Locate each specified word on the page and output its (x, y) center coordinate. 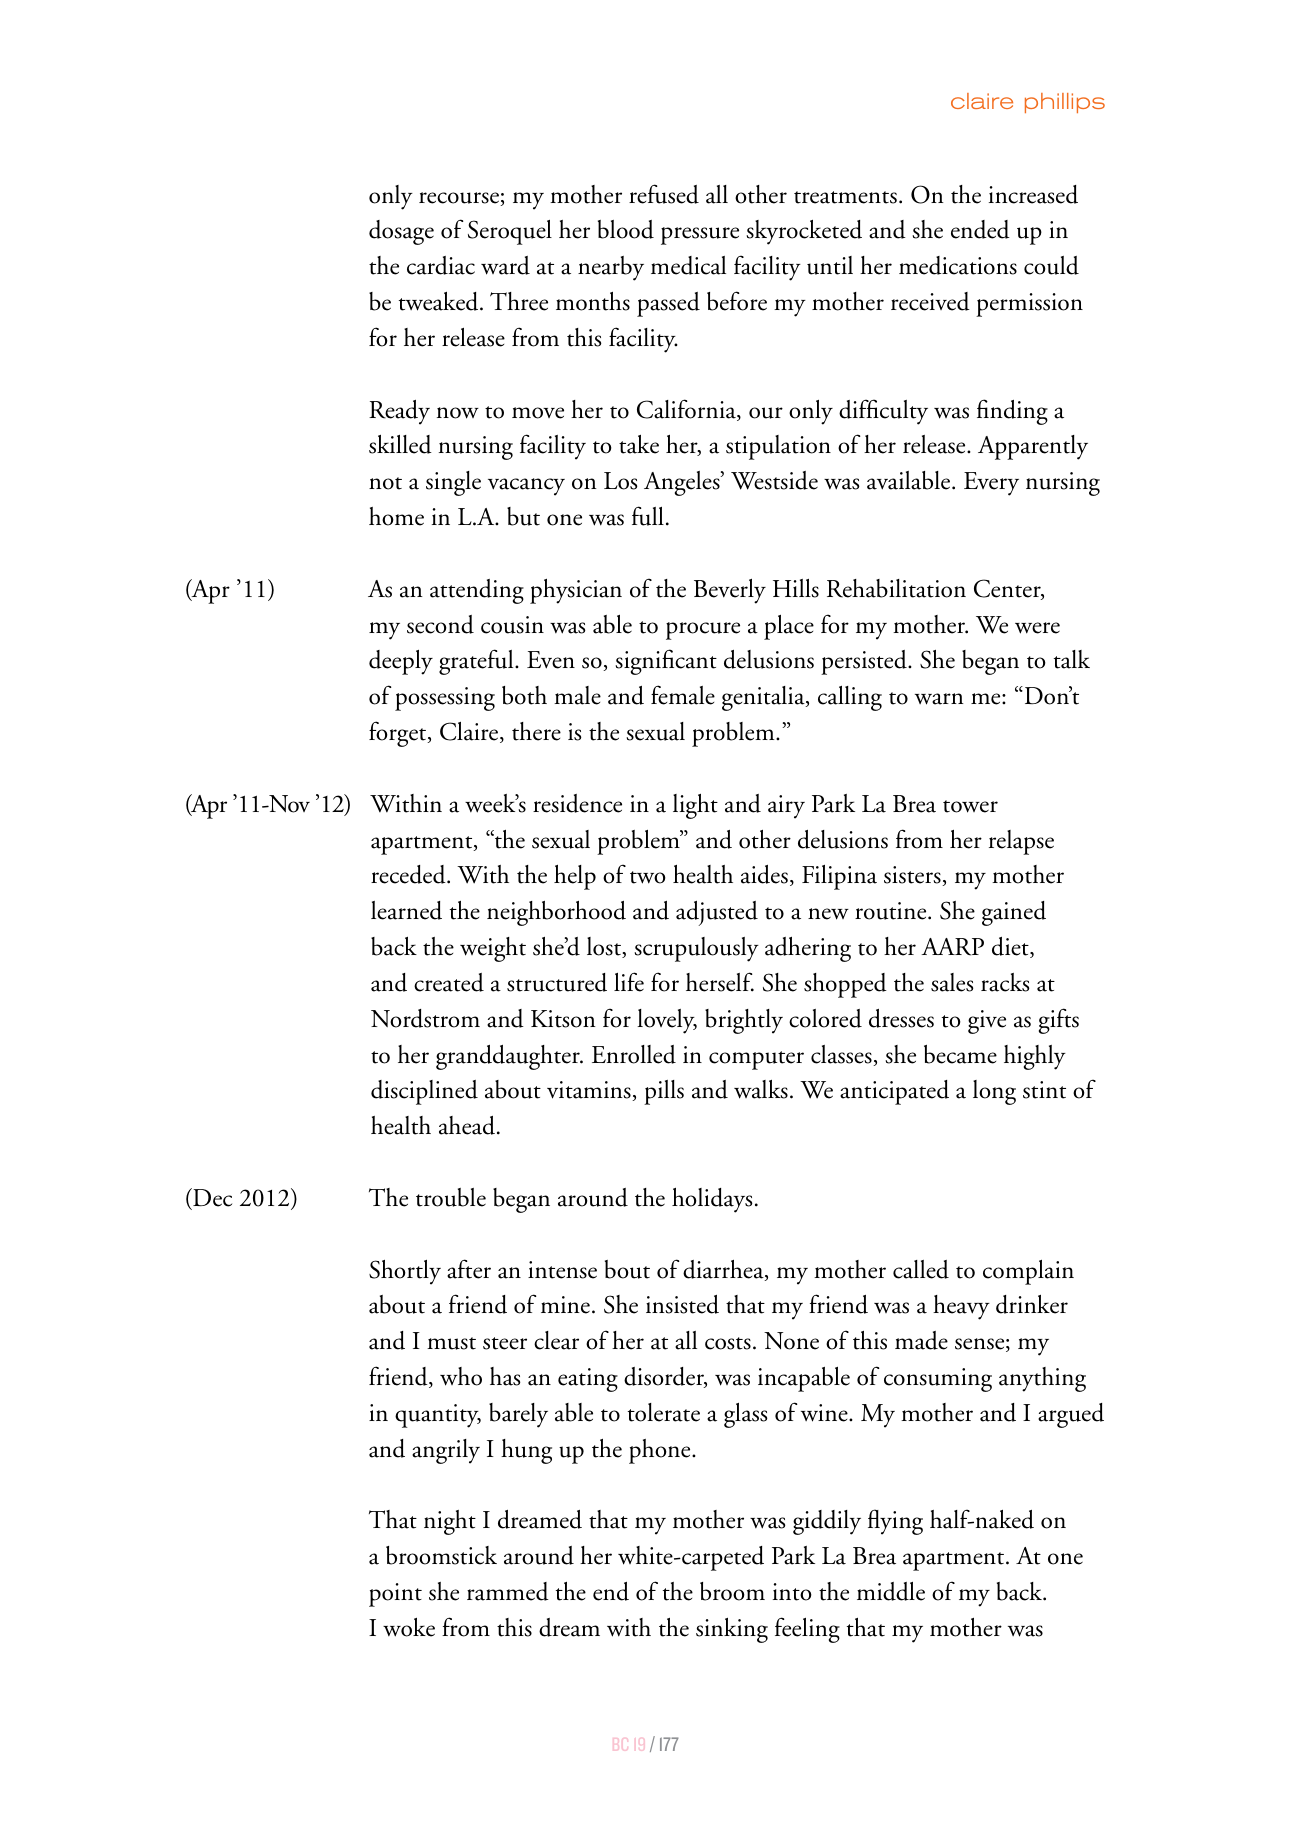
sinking (732, 1630)
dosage (401, 232)
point (395, 1595)
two (648, 877)
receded (409, 874)
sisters (913, 876)
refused (664, 194)
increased (1033, 194)
